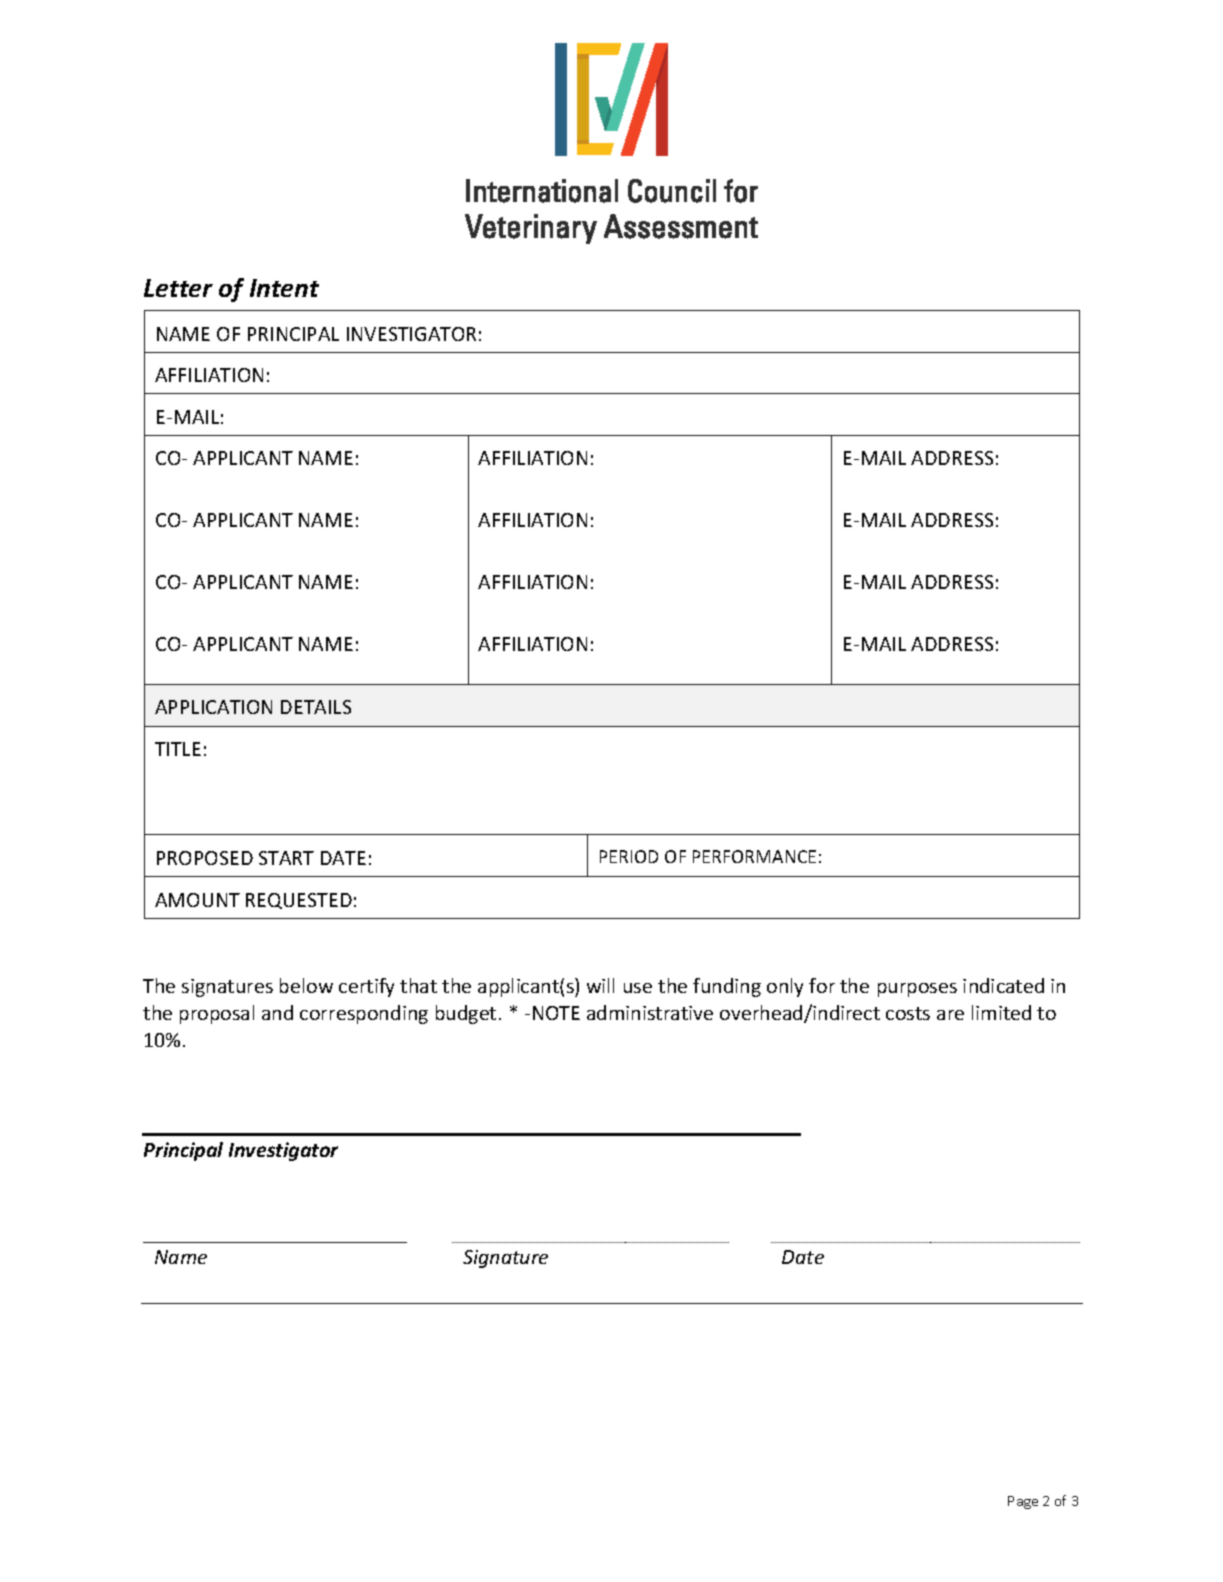  Describe the element at coordinates (316, 707) in the screenshot. I see `DETAILS` at that location.
